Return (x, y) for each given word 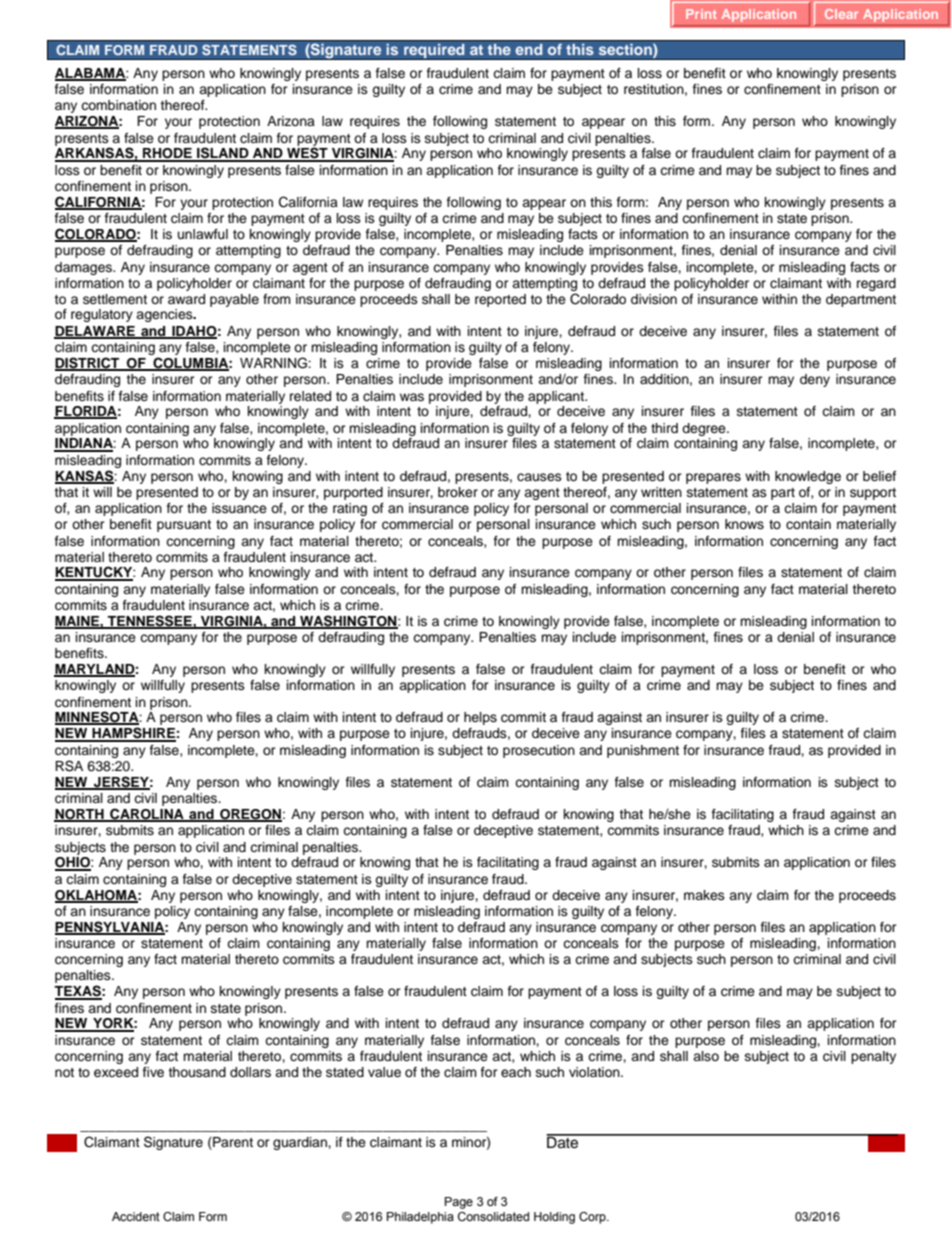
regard (876, 284)
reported (500, 300)
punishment (643, 751)
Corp (593, 1218)
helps (480, 718)
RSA (69, 766)
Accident (136, 1216)
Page (459, 1203)
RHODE (167, 154)
